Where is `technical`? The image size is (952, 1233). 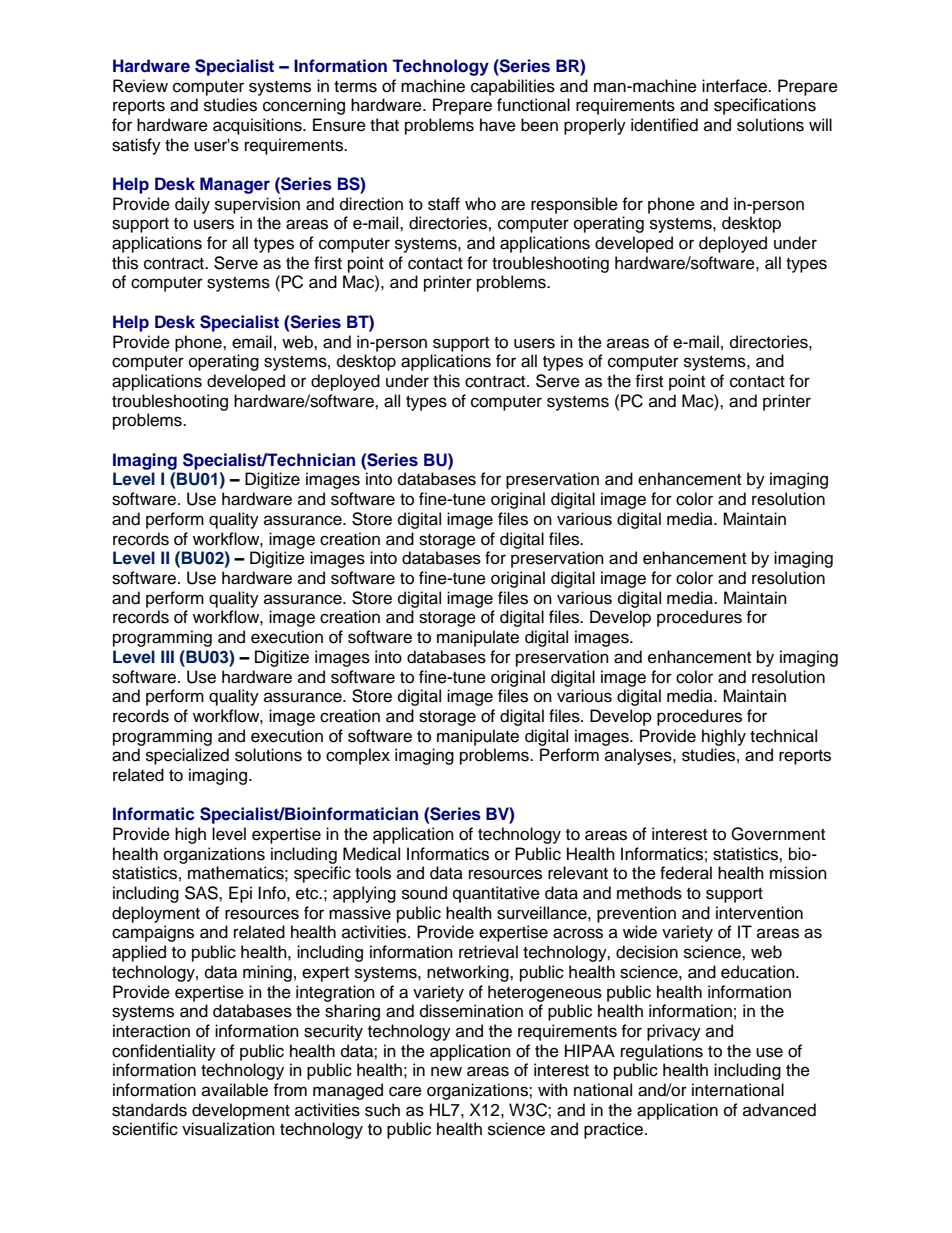
technical is located at coordinates (783, 736).
